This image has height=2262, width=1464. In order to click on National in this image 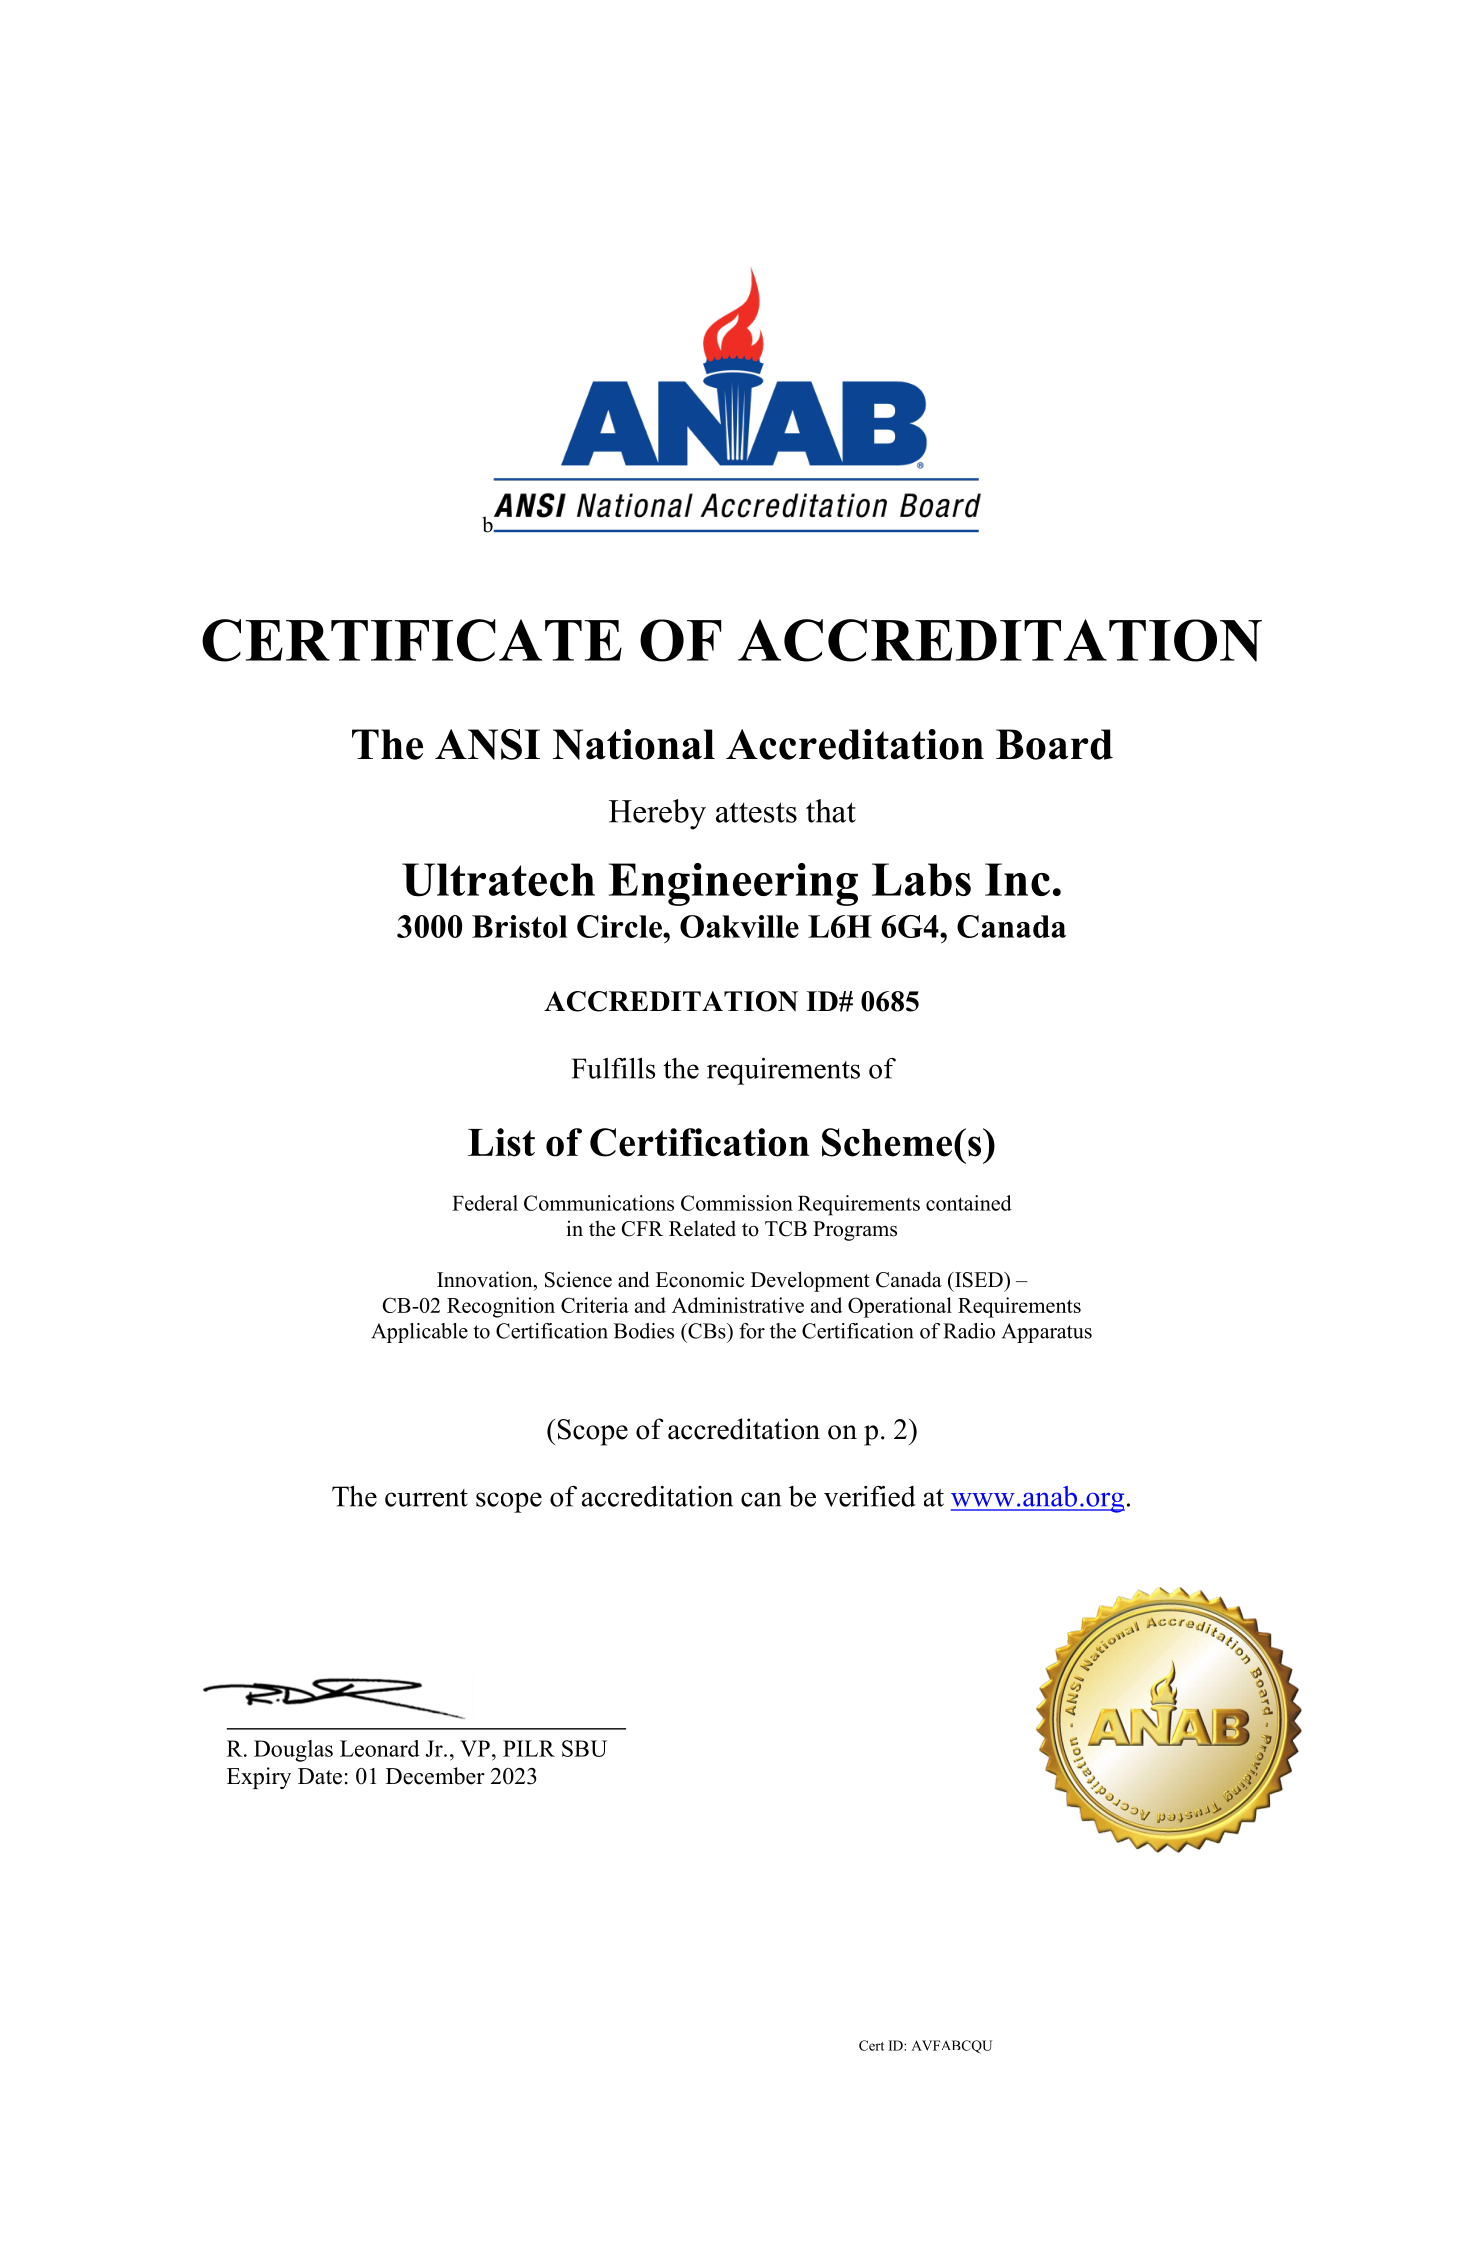, I will do `click(634, 744)`.
